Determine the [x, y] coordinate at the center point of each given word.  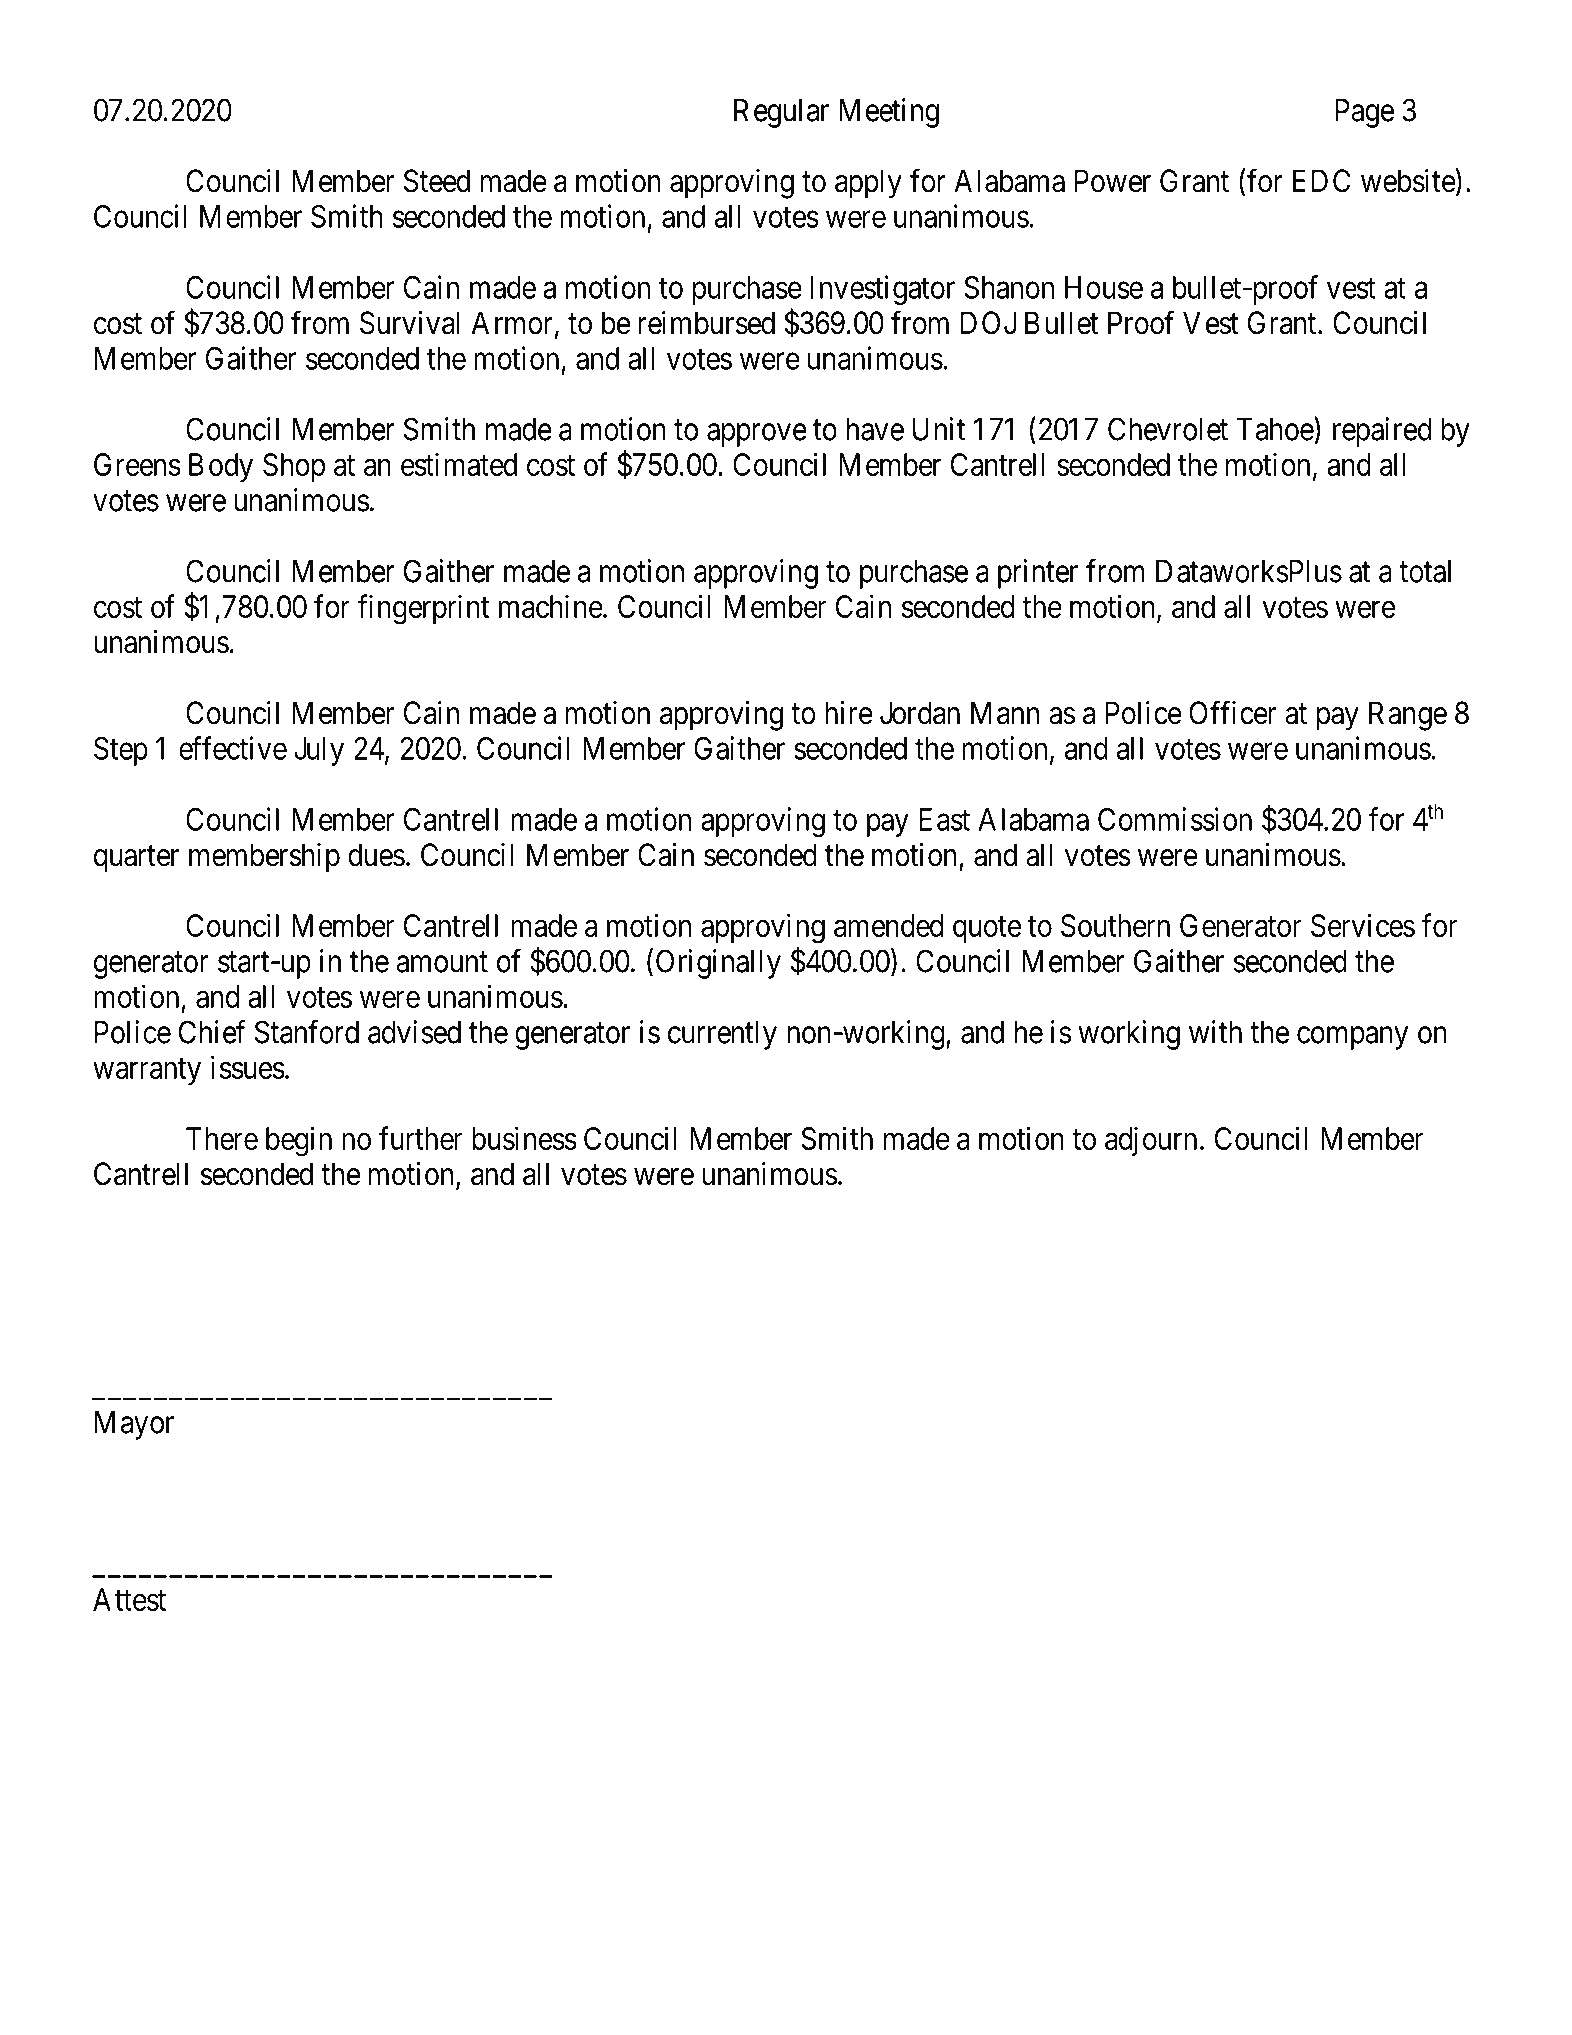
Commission [1175, 819]
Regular [781, 113]
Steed [437, 181]
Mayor [134, 1425]
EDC [1321, 181]
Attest [129, 1599]
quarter [136, 859]
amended [888, 925]
